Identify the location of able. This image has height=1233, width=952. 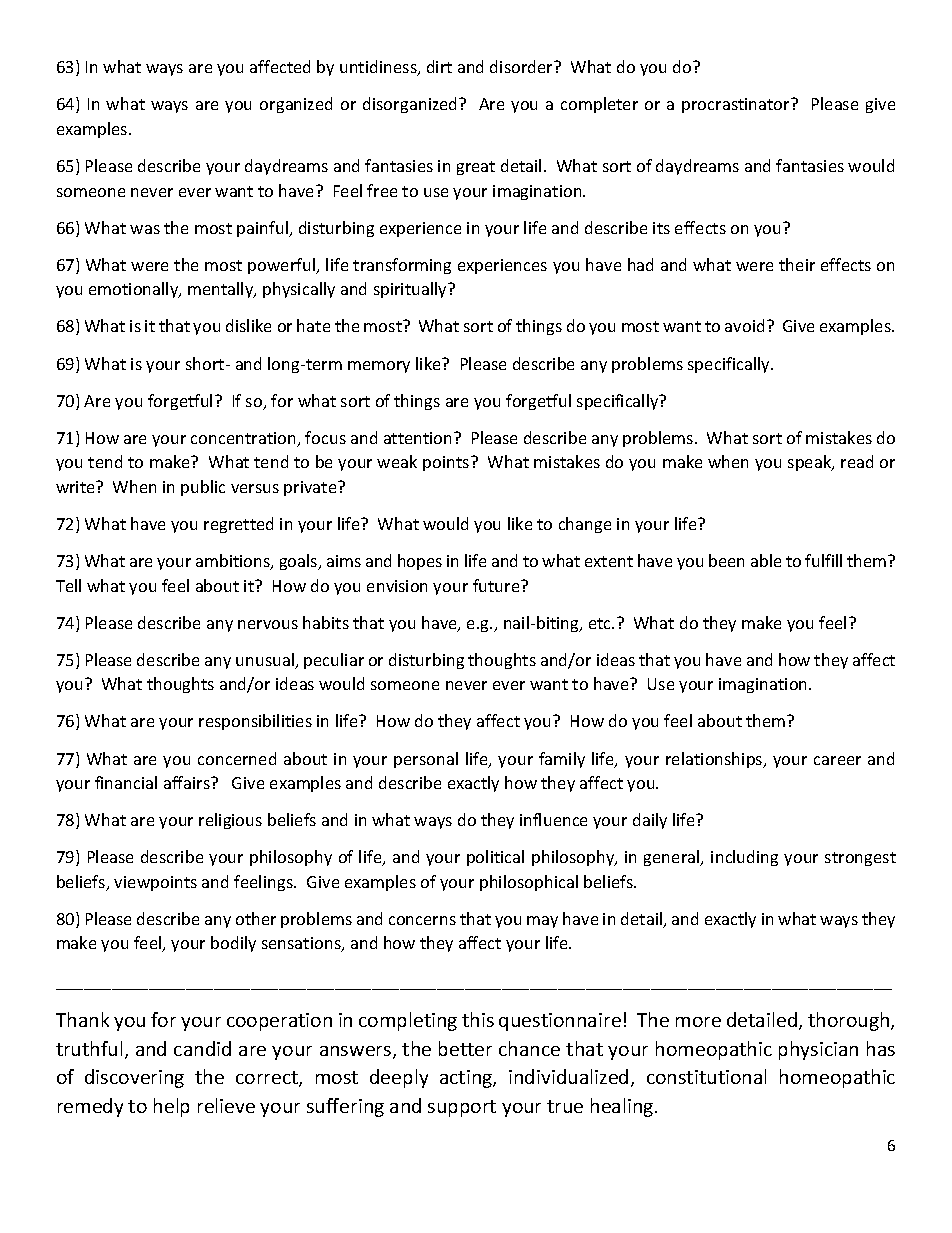
(766, 560).
